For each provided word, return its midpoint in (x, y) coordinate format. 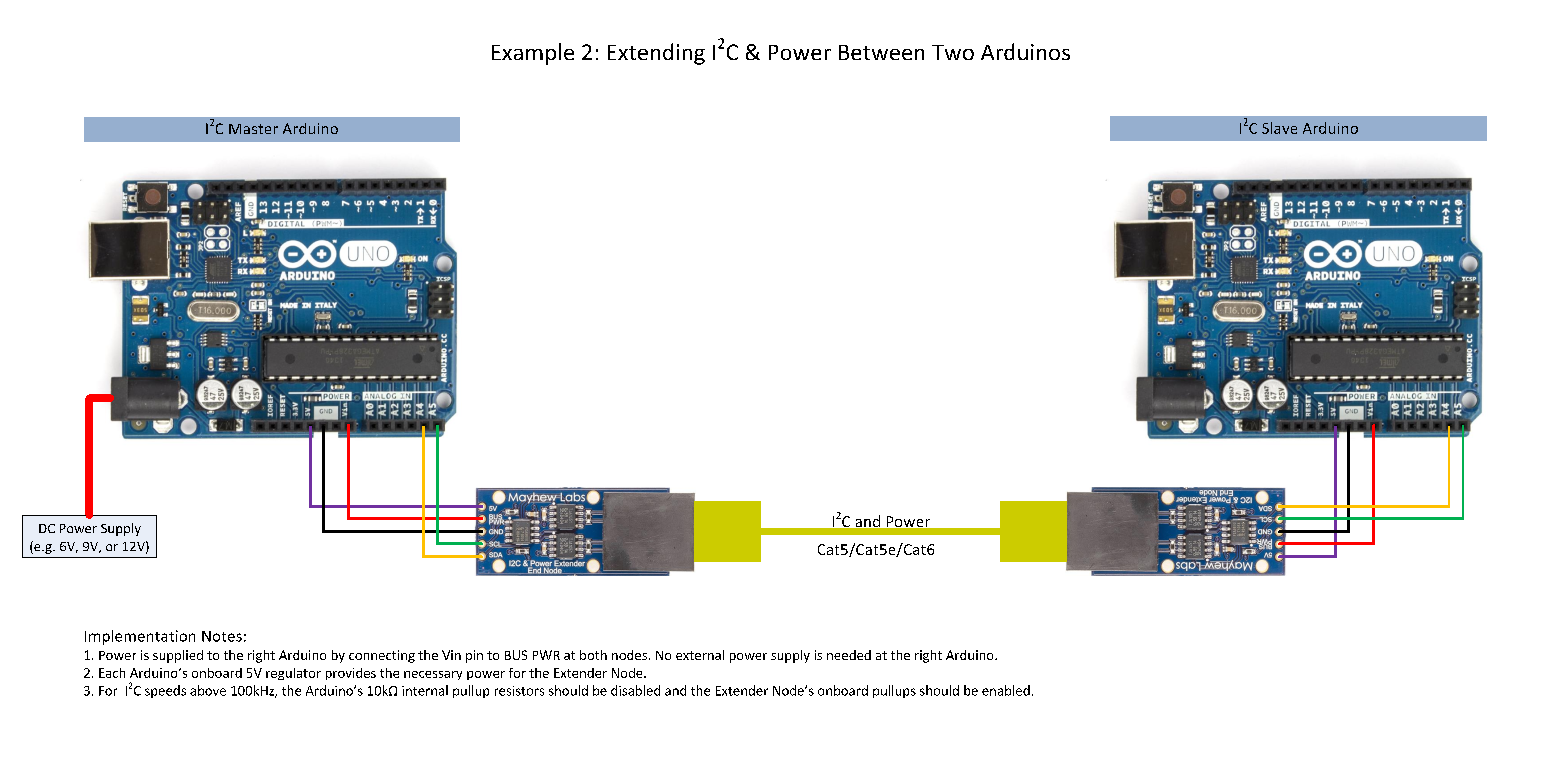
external (700, 655)
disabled (635, 690)
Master (253, 129)
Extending (656, 54)
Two (953, 52)
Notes (222, 636)
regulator (293, 674)
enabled (1006, 690)
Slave (1279, 128)
